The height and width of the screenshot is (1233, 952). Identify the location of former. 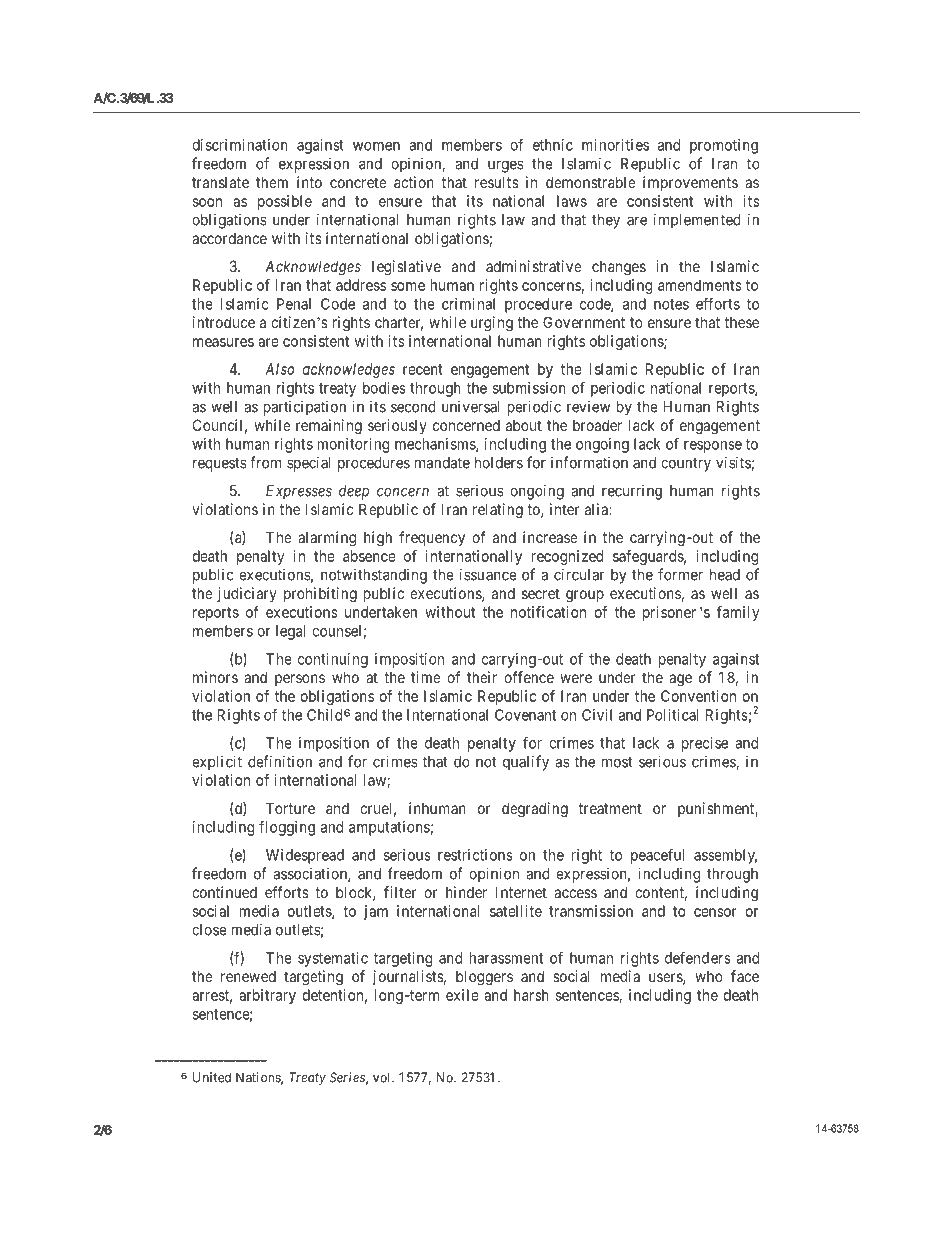
(680, 574).
